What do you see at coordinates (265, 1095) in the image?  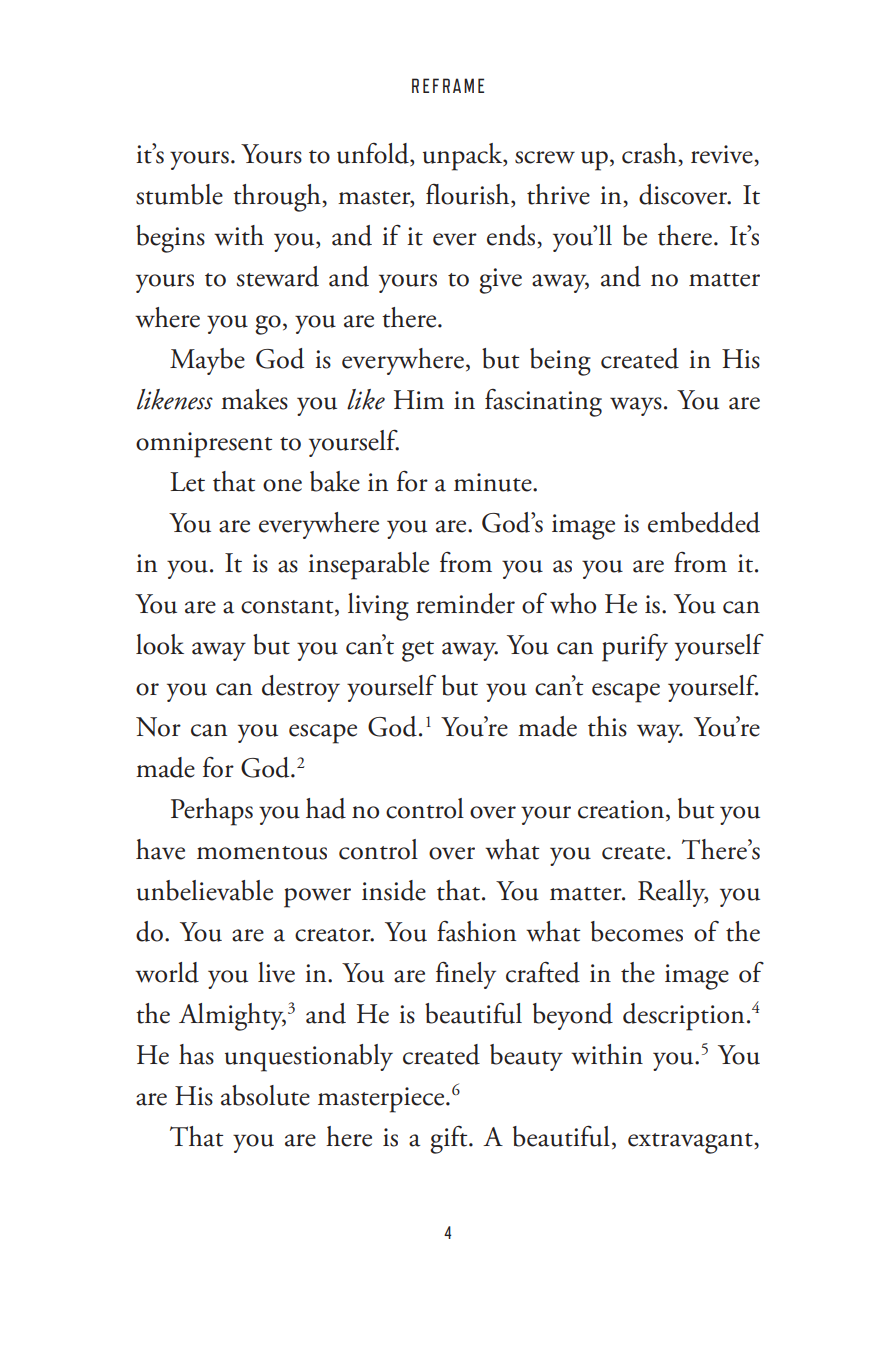 I see `absolute` at bounding box center [265, 1095].
